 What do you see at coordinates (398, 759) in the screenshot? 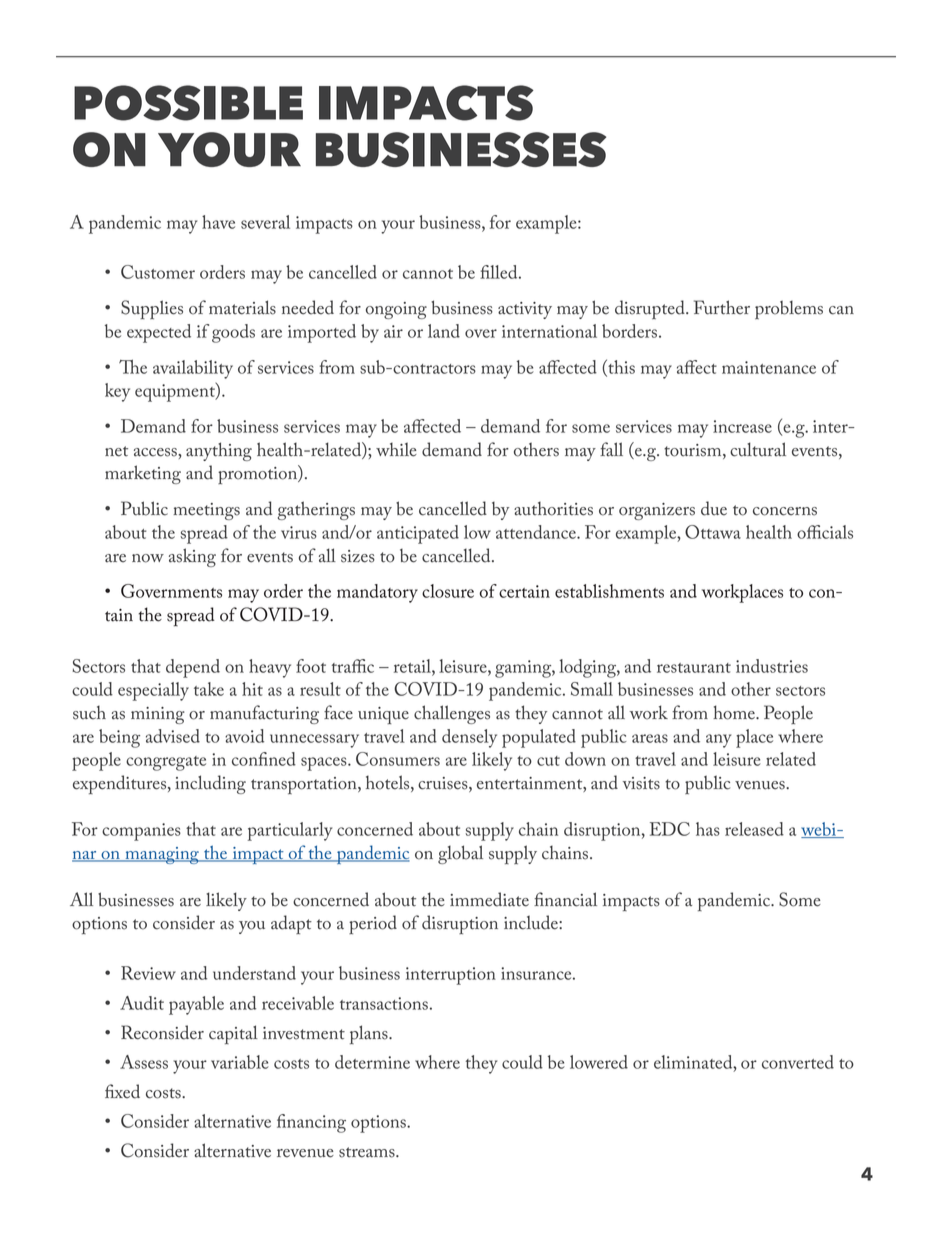
I see `Consumers` at bounding box center [398, 759].
